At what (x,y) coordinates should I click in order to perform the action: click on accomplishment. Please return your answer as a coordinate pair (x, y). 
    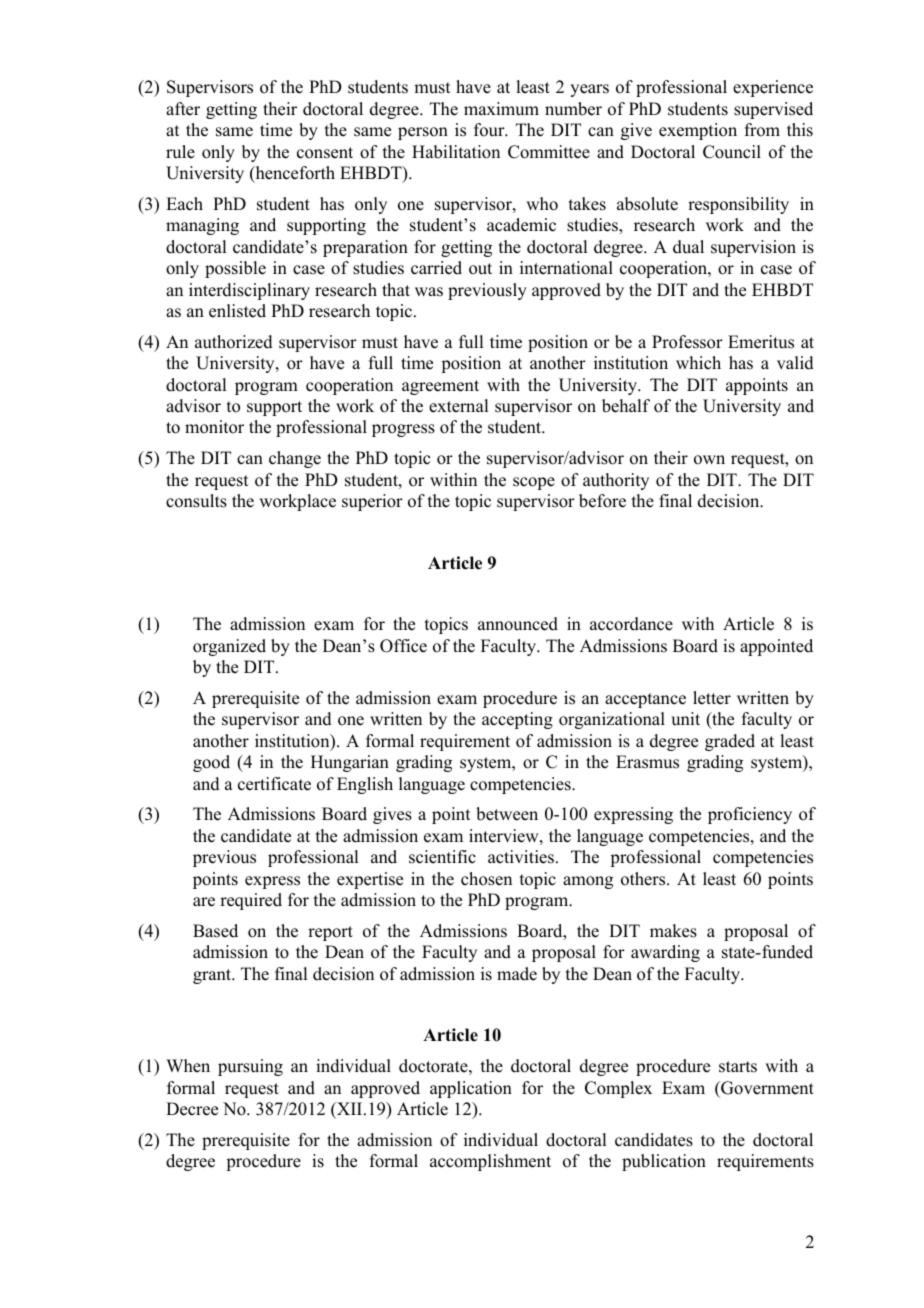
    Looking at the image, I should click on (490, 1162).
